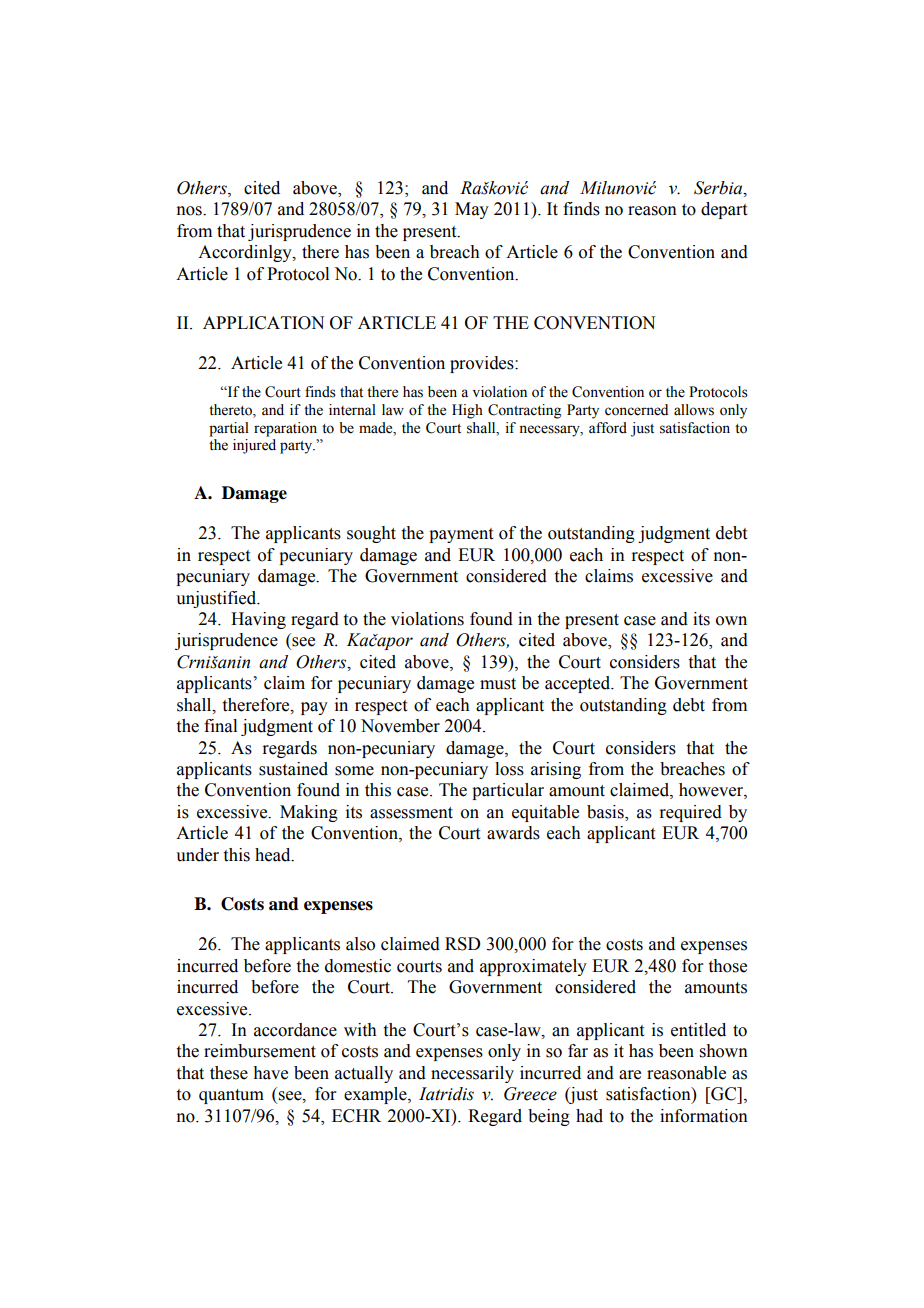 This page has width=924, height=1308. Describe the element at coordinates (690, 813) in the page. I see `required` at that location.
